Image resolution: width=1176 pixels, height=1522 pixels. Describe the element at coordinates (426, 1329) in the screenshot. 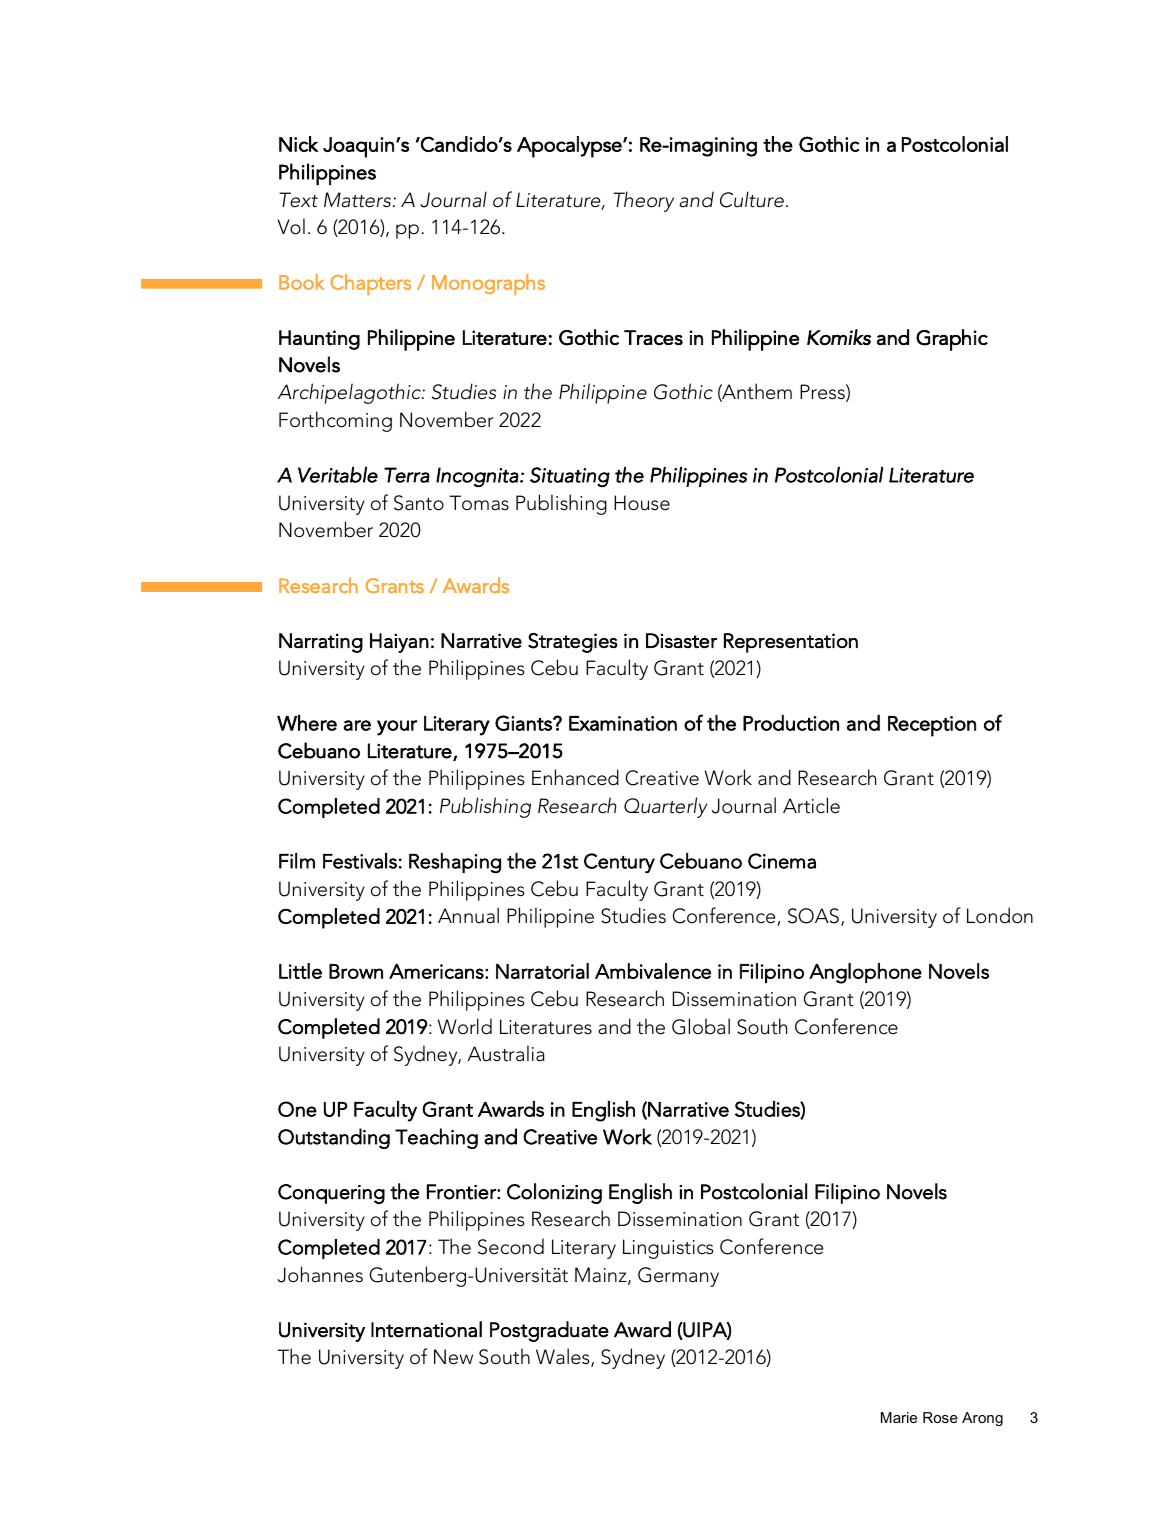

I see `International` at that location.
